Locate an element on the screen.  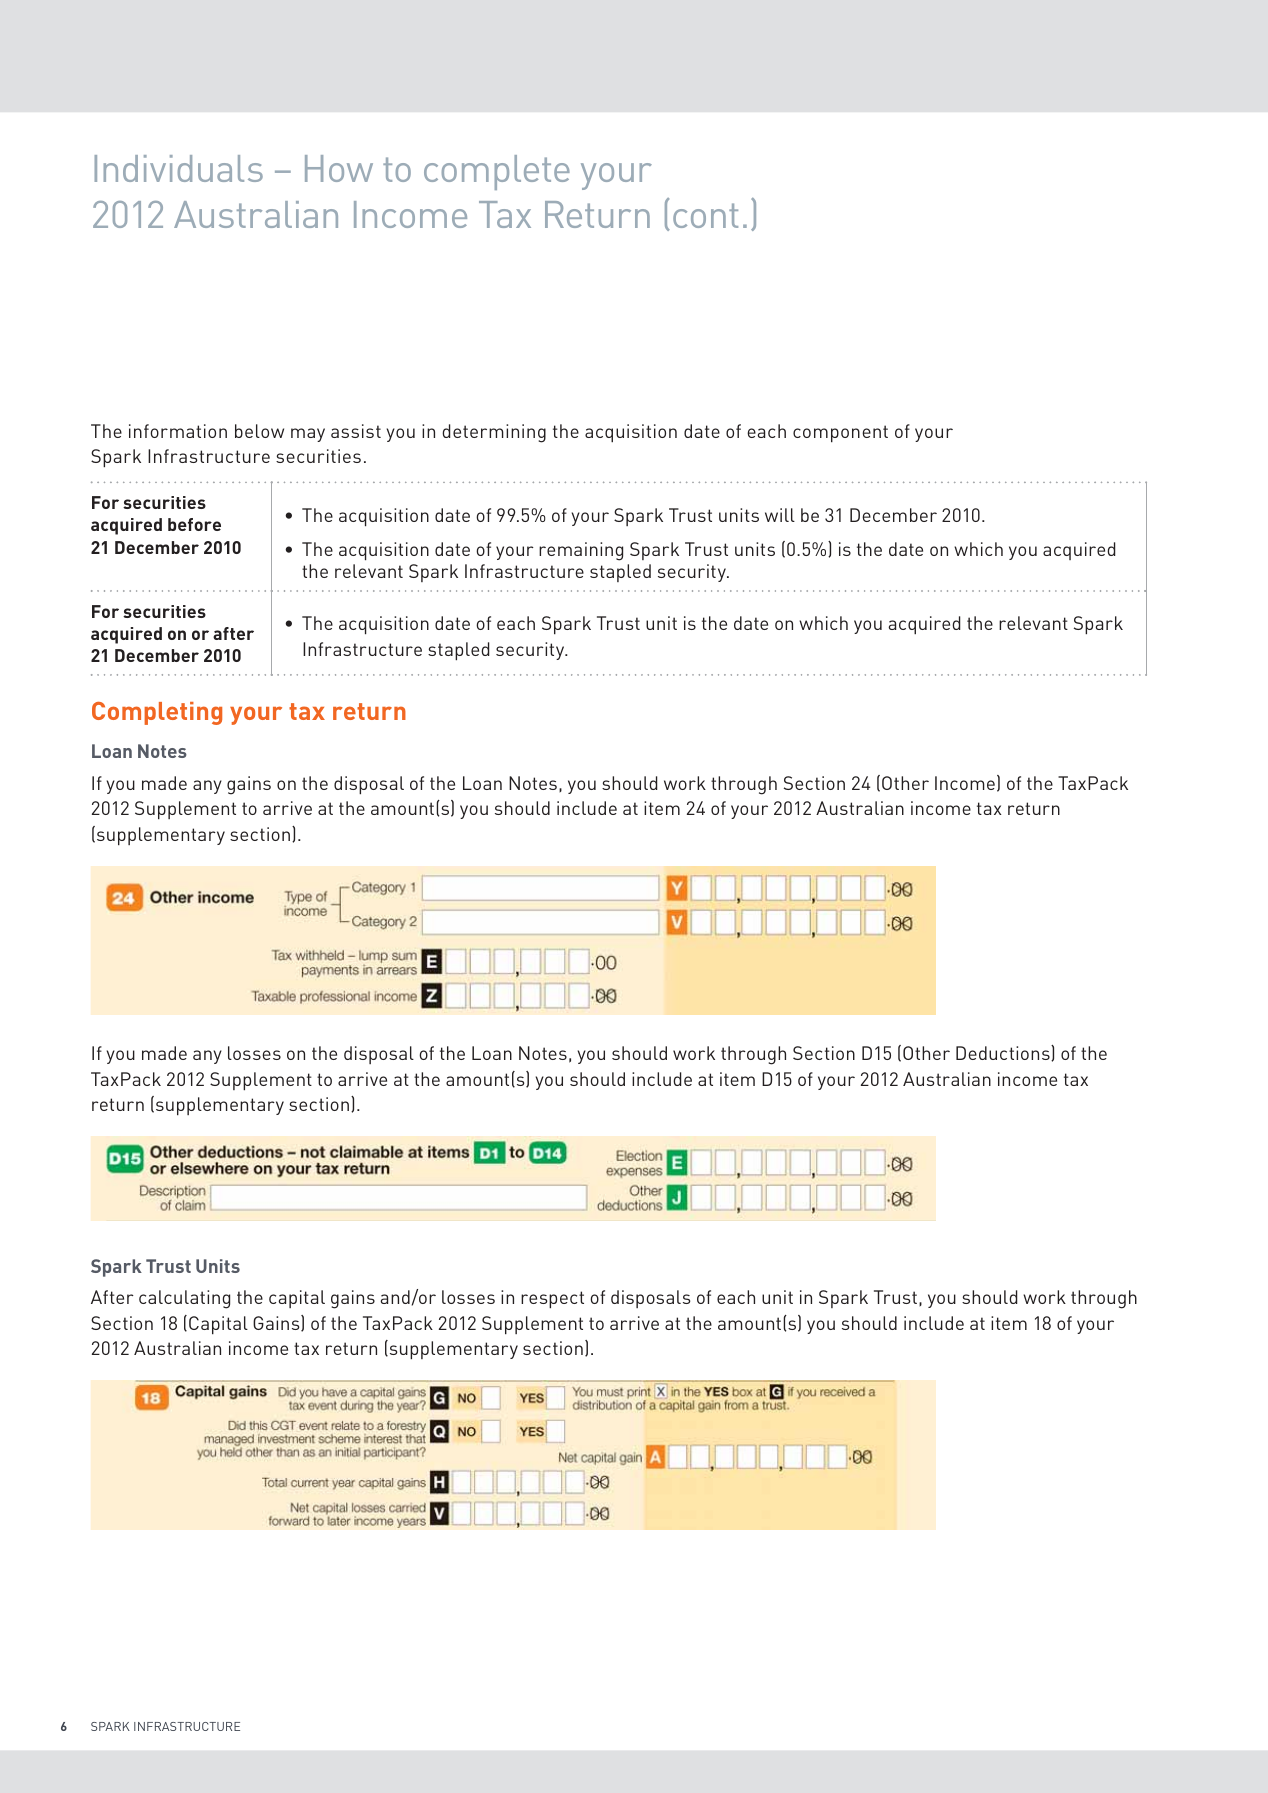
complete is located at coordinates (497, 172).
